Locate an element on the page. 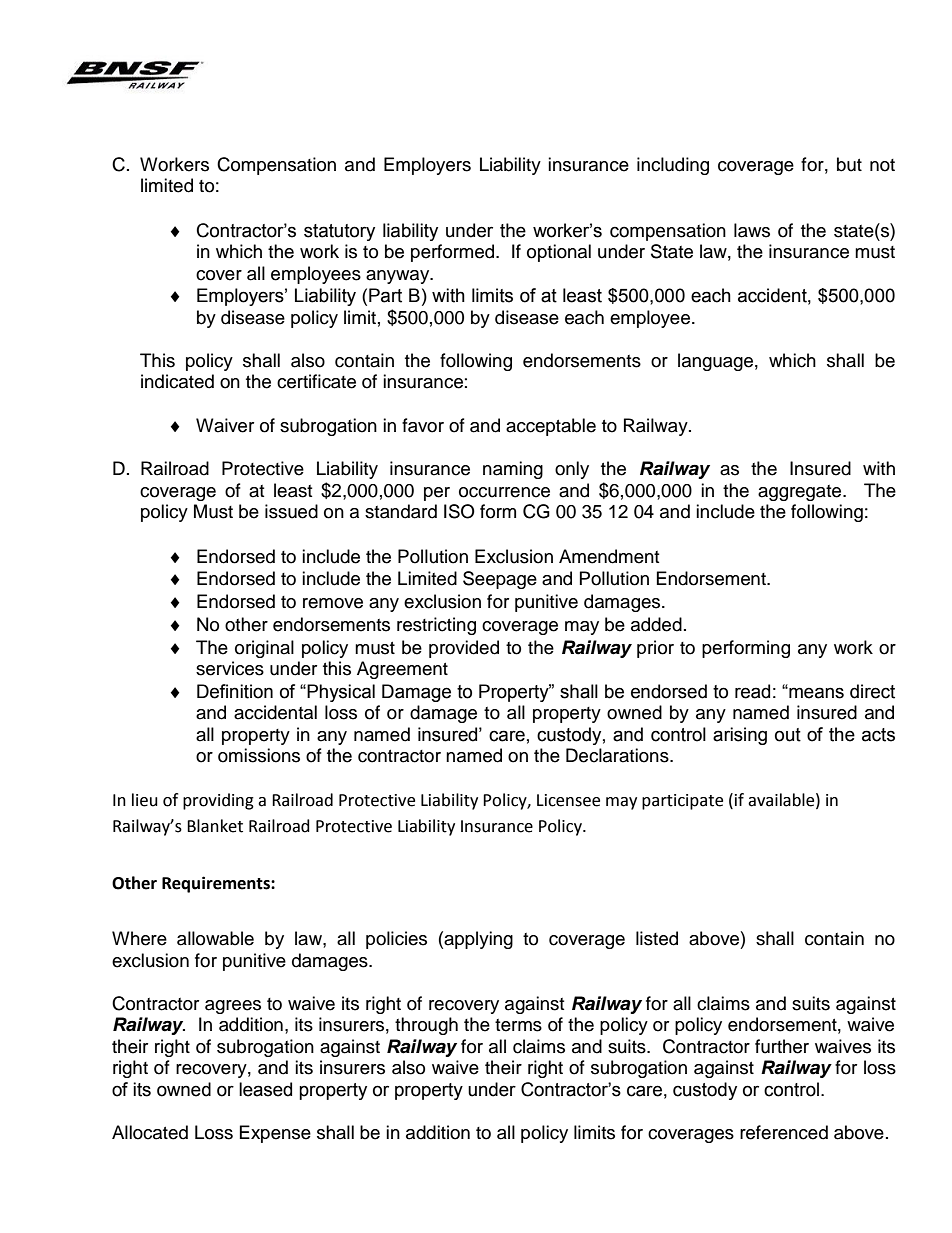 Image resolution: width=952 pixels, height=1233 pixels. optional is located at coordinates (559, 253).
